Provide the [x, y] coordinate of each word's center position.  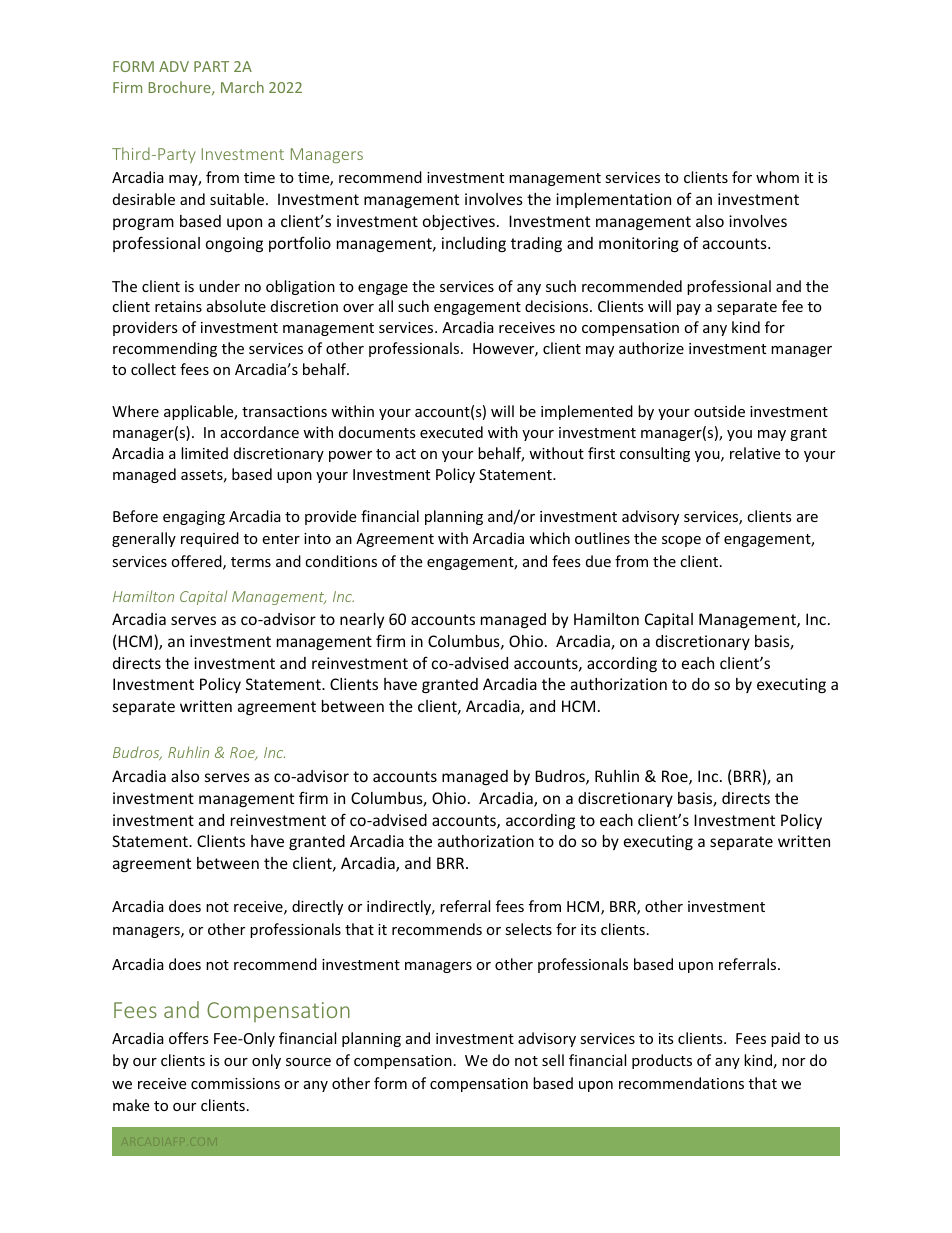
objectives [459, 222]
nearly [362, 620]
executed [451, 432]
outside [719, 411]
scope [681, 541]
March [242, 87]
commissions [235, 1083]
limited [204, 453]
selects [528, 929]
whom [777, 177]
